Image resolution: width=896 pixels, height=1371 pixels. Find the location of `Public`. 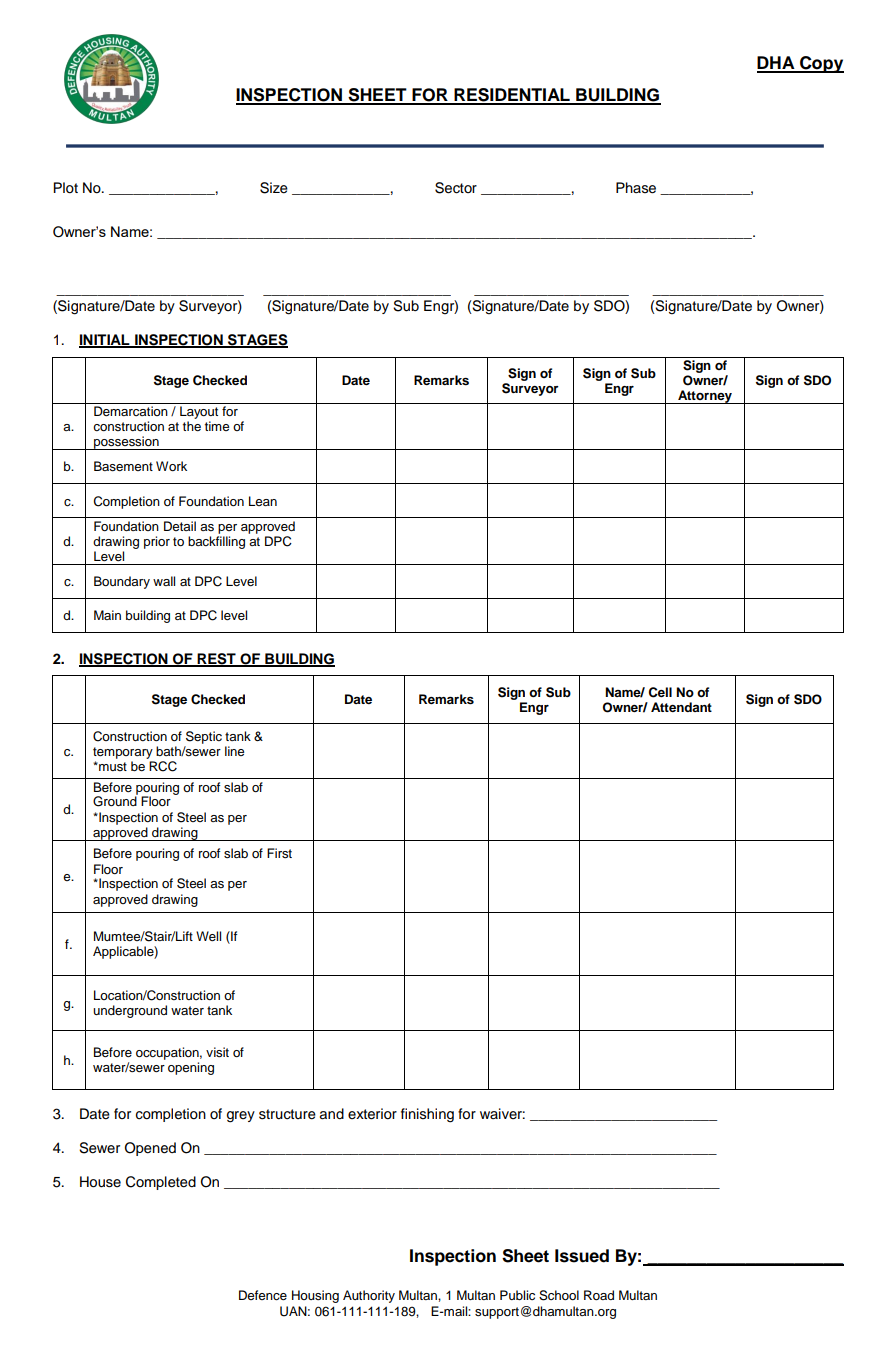

Public is located at coordinates (517, 1295).
